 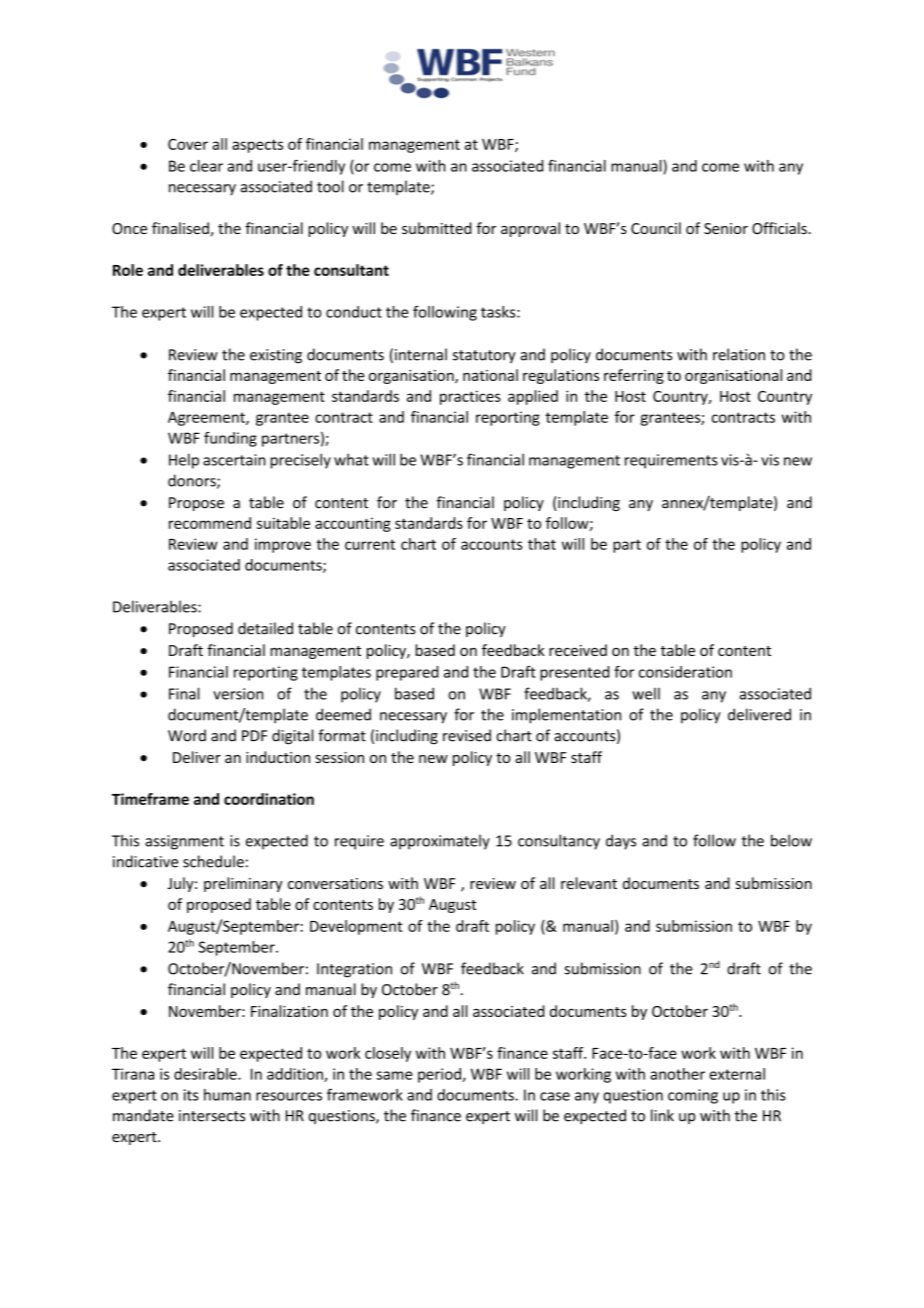 What do you see at coordinates (407, 673) in the page?
I see `prepared` at bounding box center [407, 673].
